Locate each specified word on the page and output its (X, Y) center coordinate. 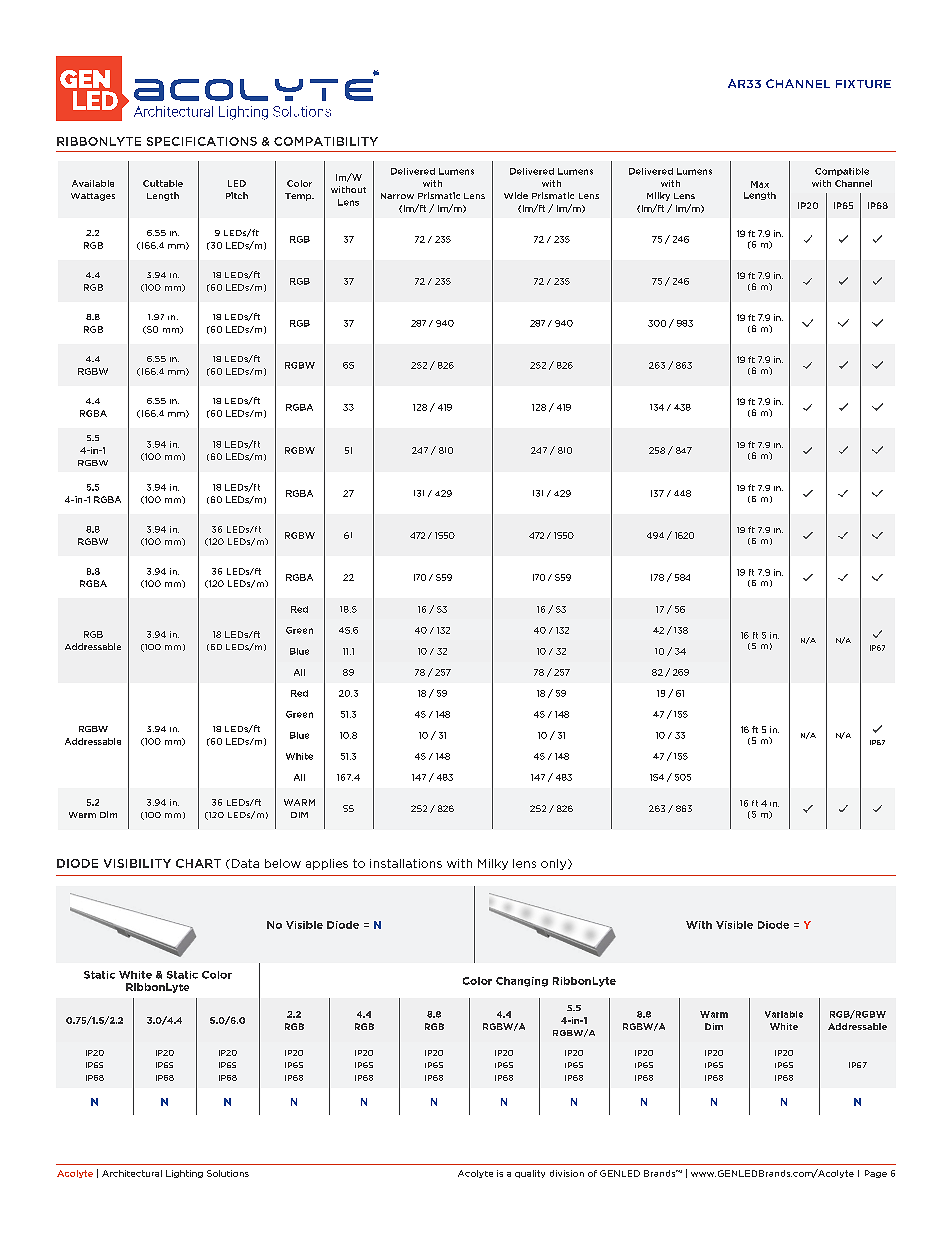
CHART (198, 863)
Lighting (184, 1174)
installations (406, 863)
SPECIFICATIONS (202, 141)
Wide (516, 195)
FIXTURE (863, 84)
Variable (784, 1014)
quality (530, 1174)
